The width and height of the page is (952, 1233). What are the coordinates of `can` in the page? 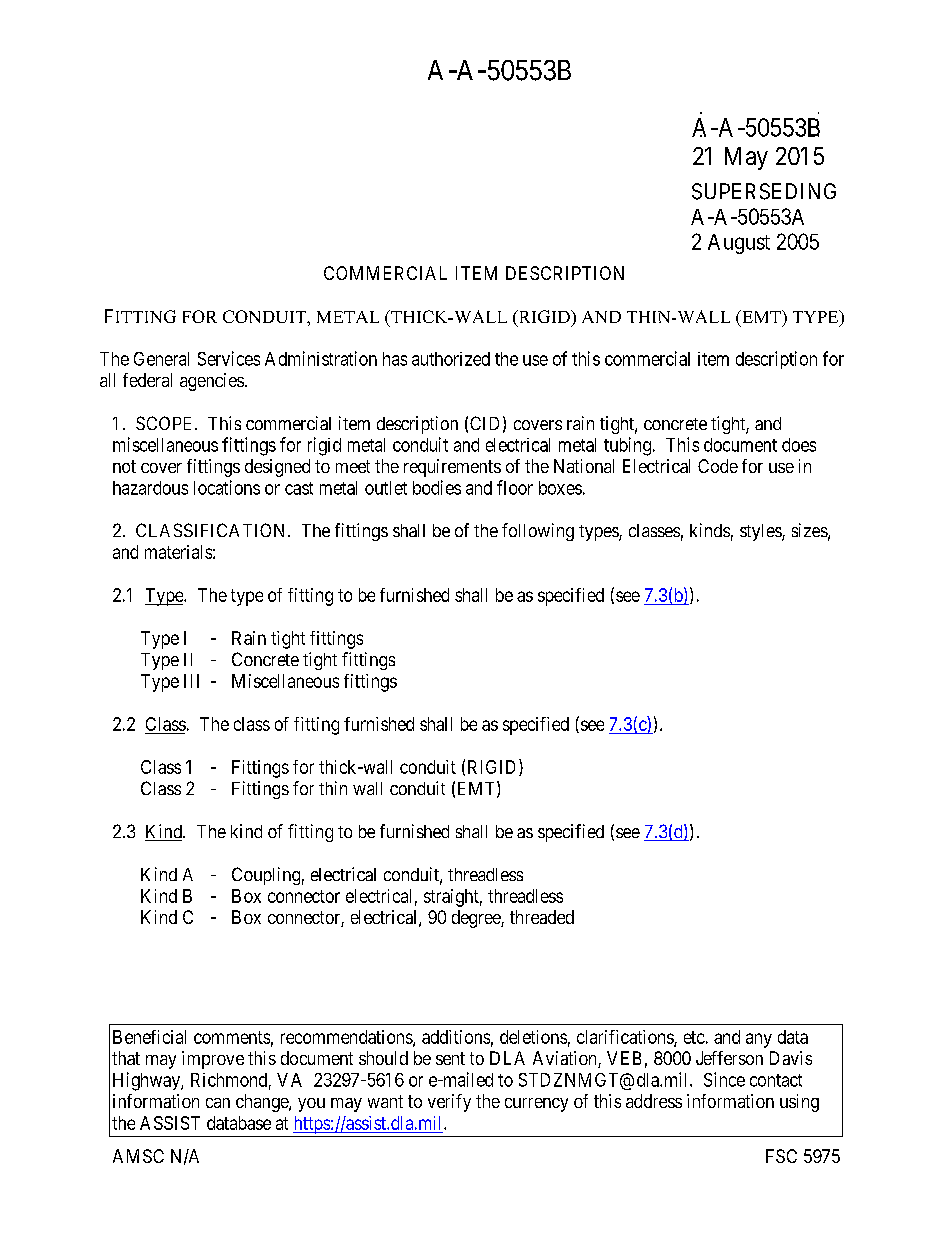 It's located at (218, 1103).
